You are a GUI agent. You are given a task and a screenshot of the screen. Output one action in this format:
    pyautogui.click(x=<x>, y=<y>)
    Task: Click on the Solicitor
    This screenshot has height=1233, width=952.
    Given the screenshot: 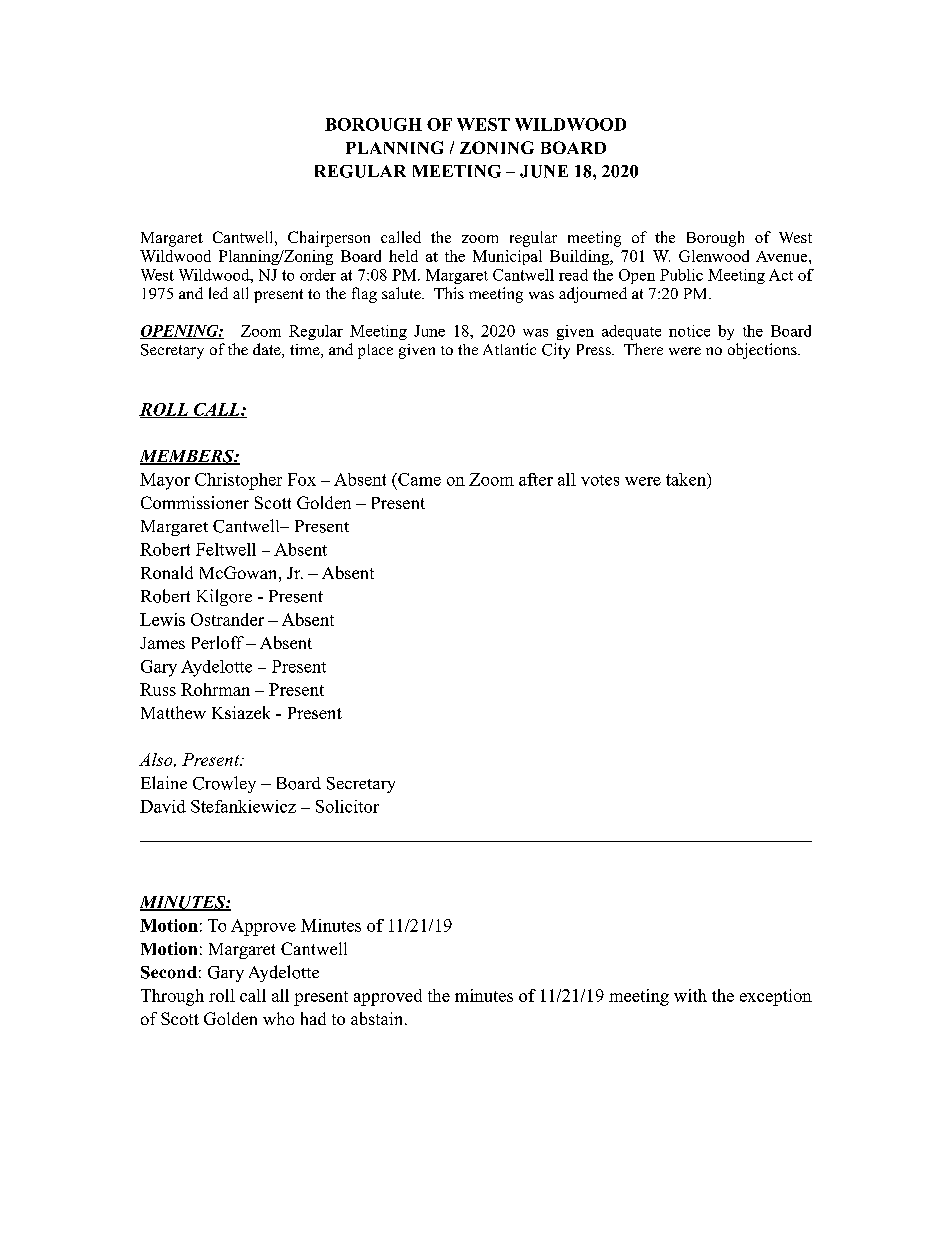 What is the action you would take?
    pyautogui.click(x=347, y=806)
